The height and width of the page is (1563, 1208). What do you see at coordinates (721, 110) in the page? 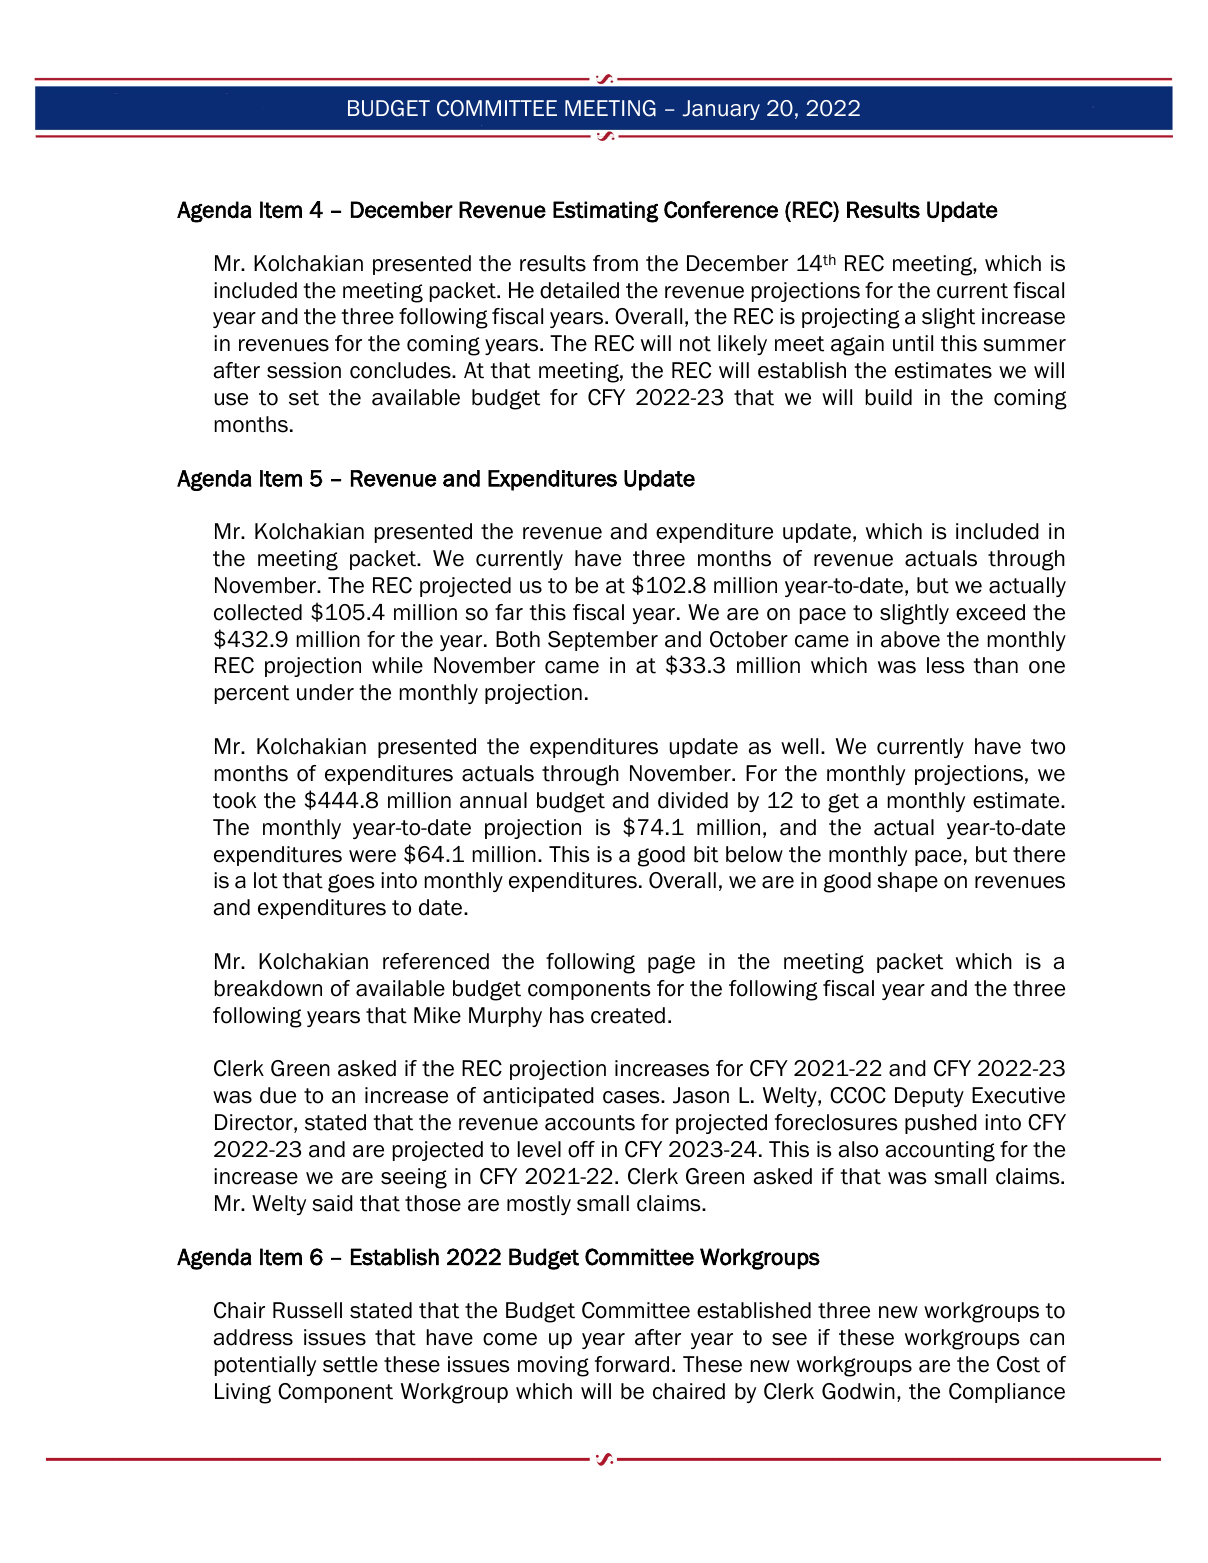
I see `January` at bounding box center [721, 110].
